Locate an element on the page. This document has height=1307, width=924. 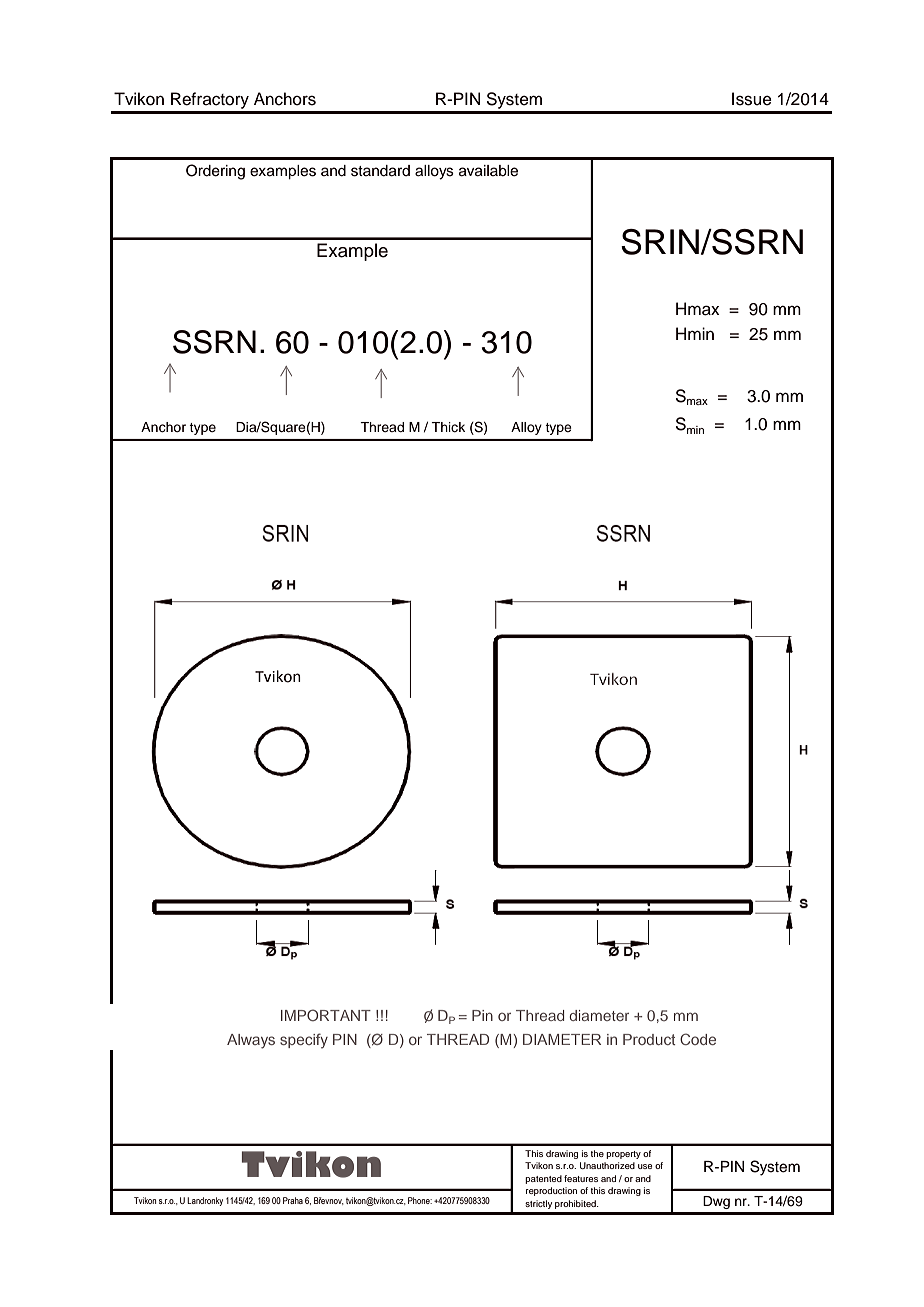
Always is located at coordinates (251, 1041).
